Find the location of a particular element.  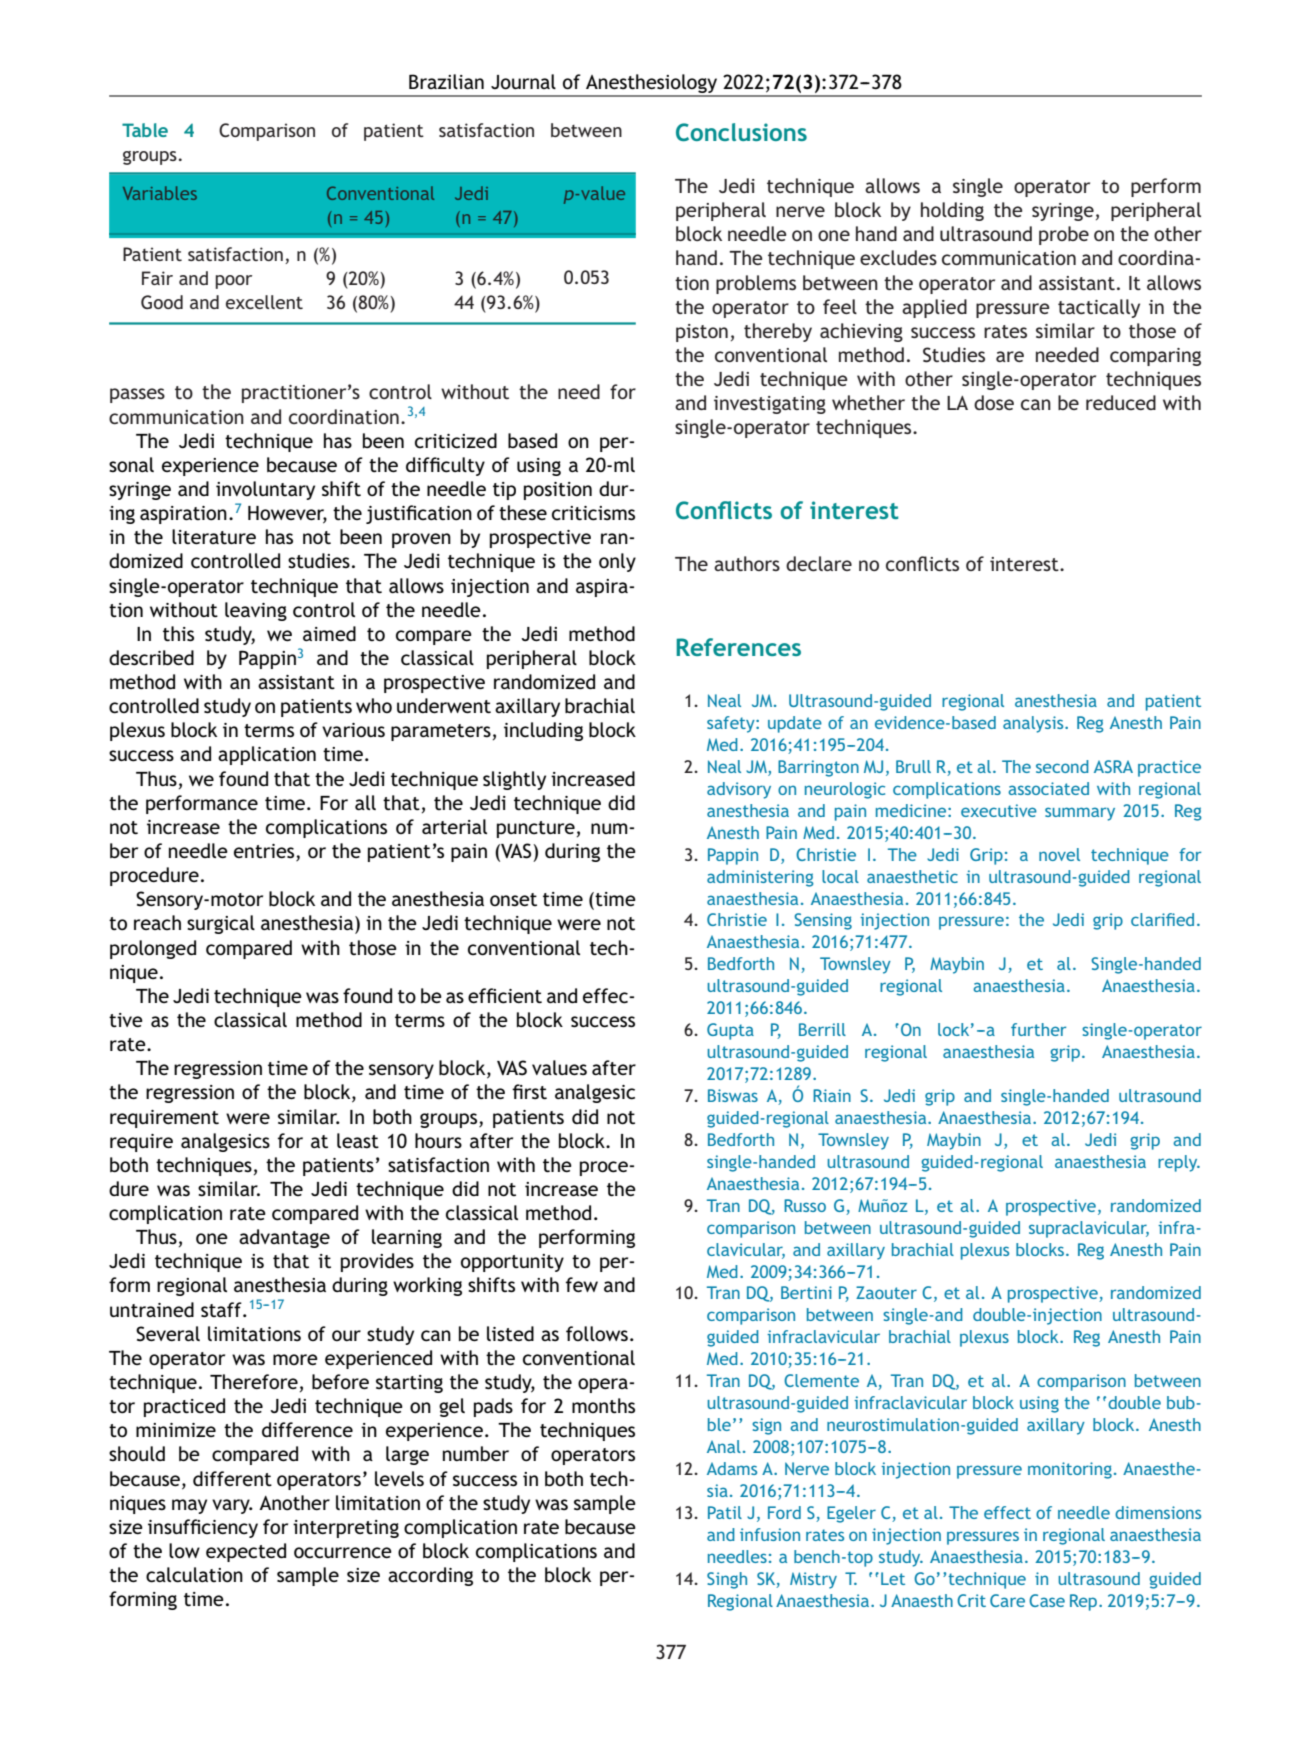

probe is located at coordinates (1064, 235).
